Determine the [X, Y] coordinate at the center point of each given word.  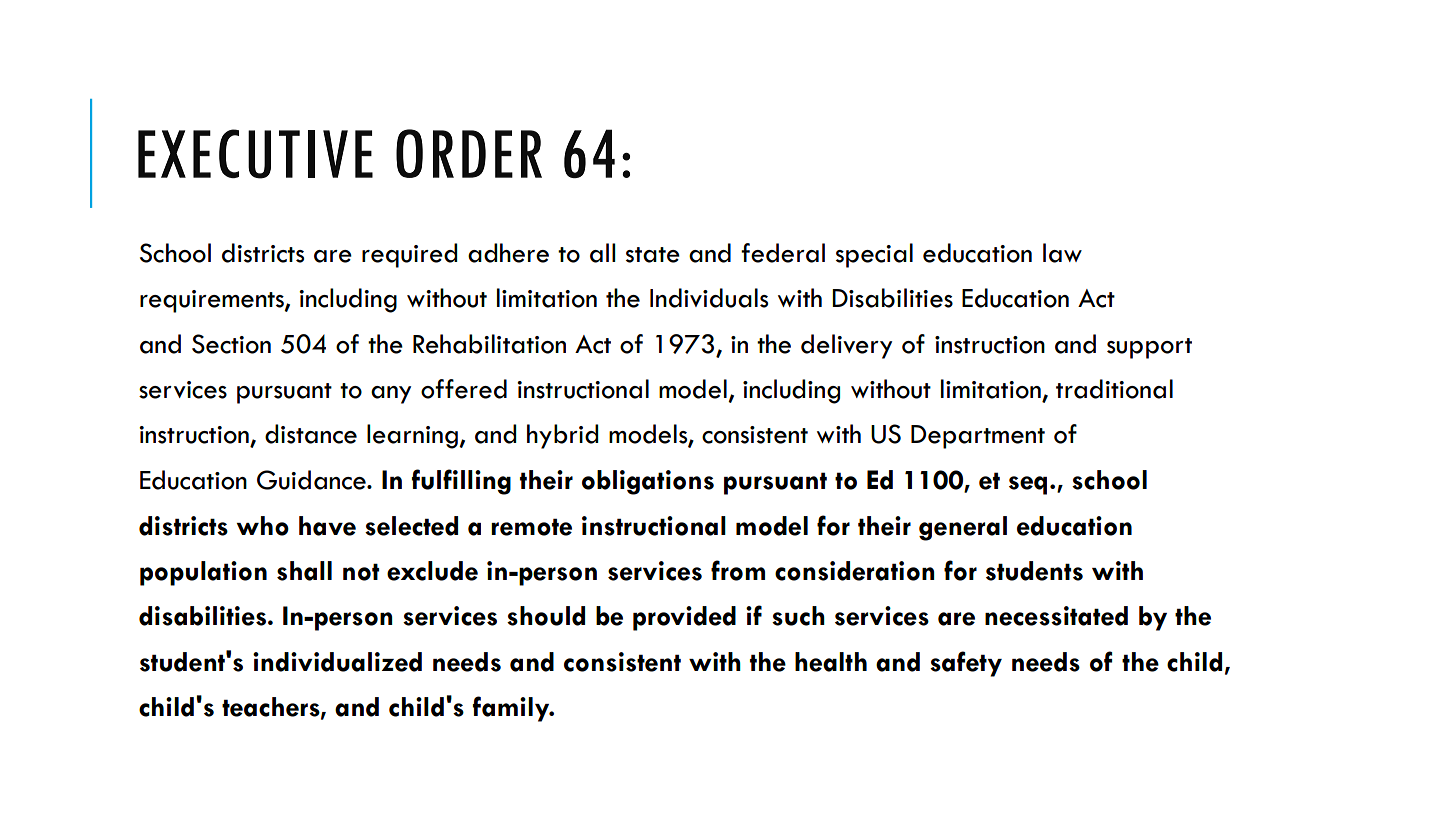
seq [1028, 485]
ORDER [469, 153]
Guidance [312, 480]
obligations [648, 482]
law [1062, 253]
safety [966, 664]
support [1149, 348]
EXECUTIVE [255, 154]
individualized [337, 662]
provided [684, 618]
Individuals [709, 298]
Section [231, 344]
